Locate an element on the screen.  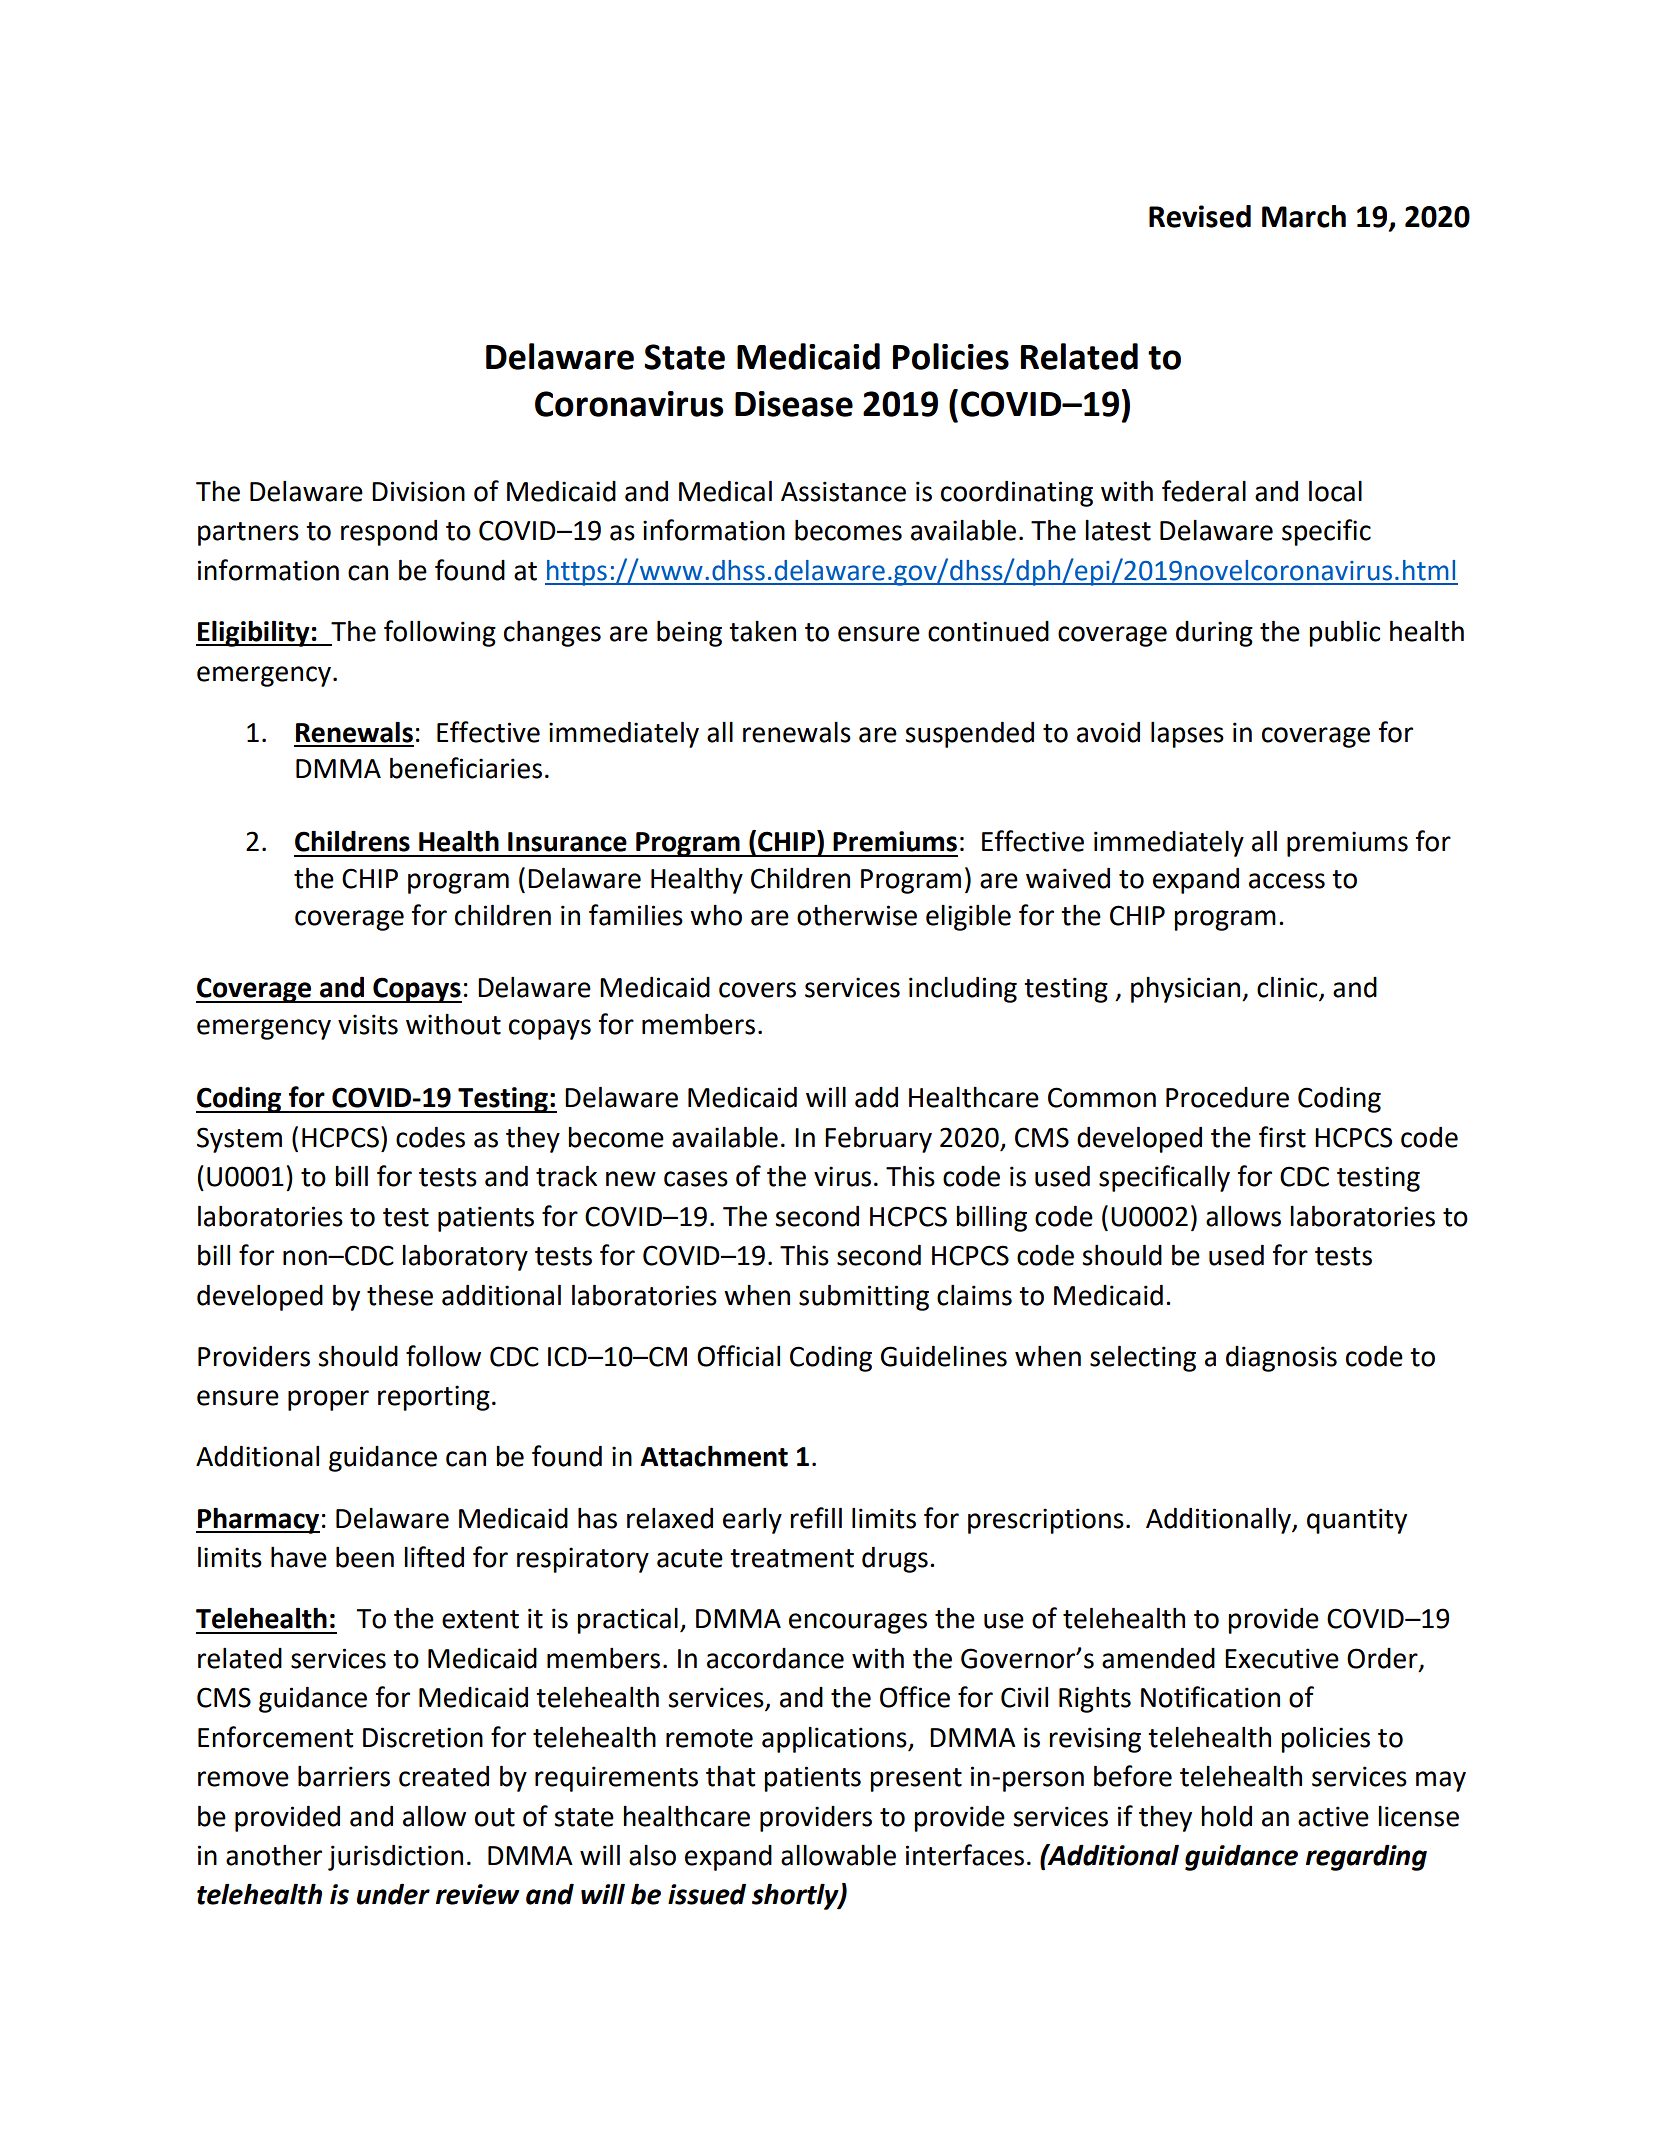
jurisdiction is located at coordinates (395, 1857).
